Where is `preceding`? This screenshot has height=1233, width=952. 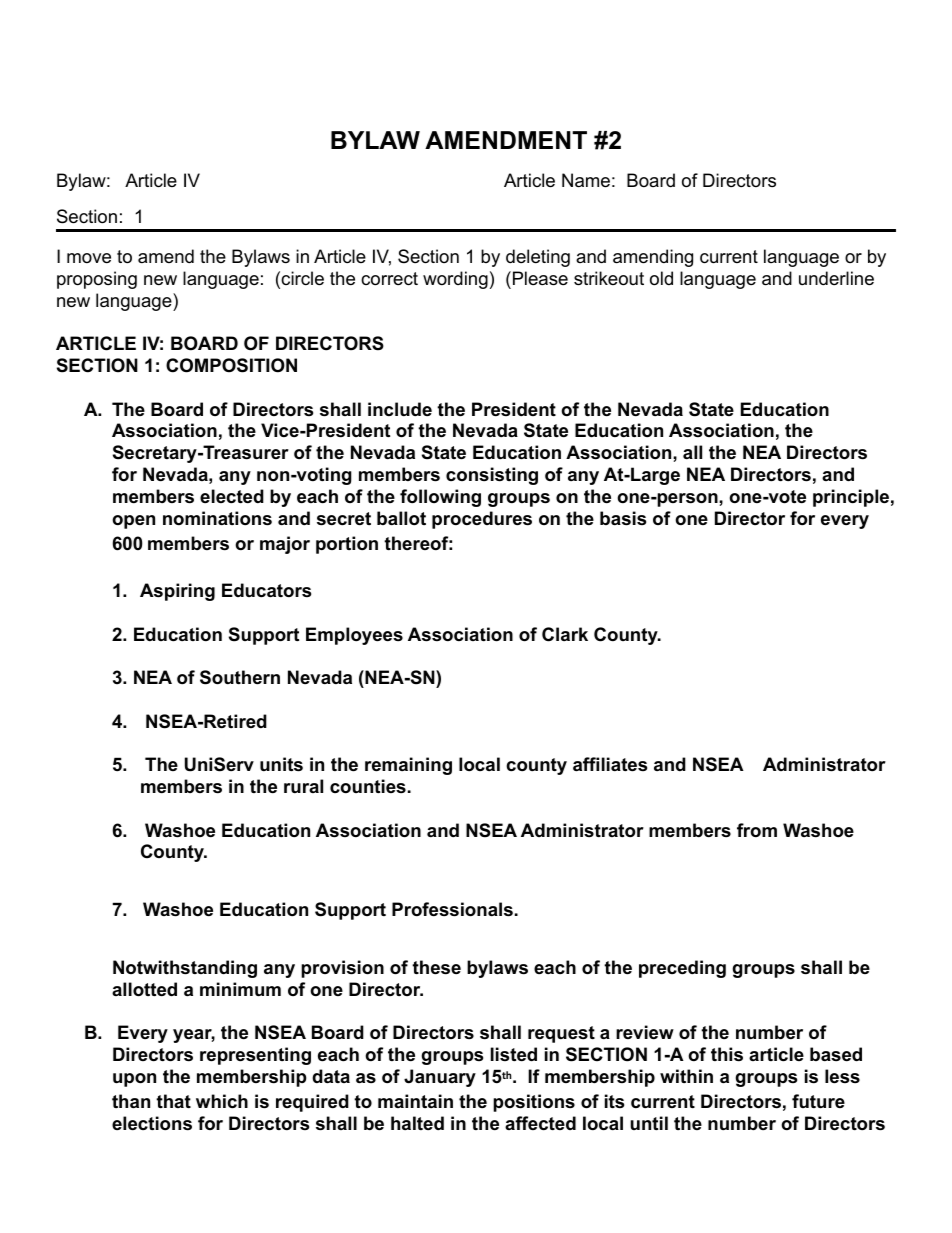
preceding is located at coordinates (682, 969).
